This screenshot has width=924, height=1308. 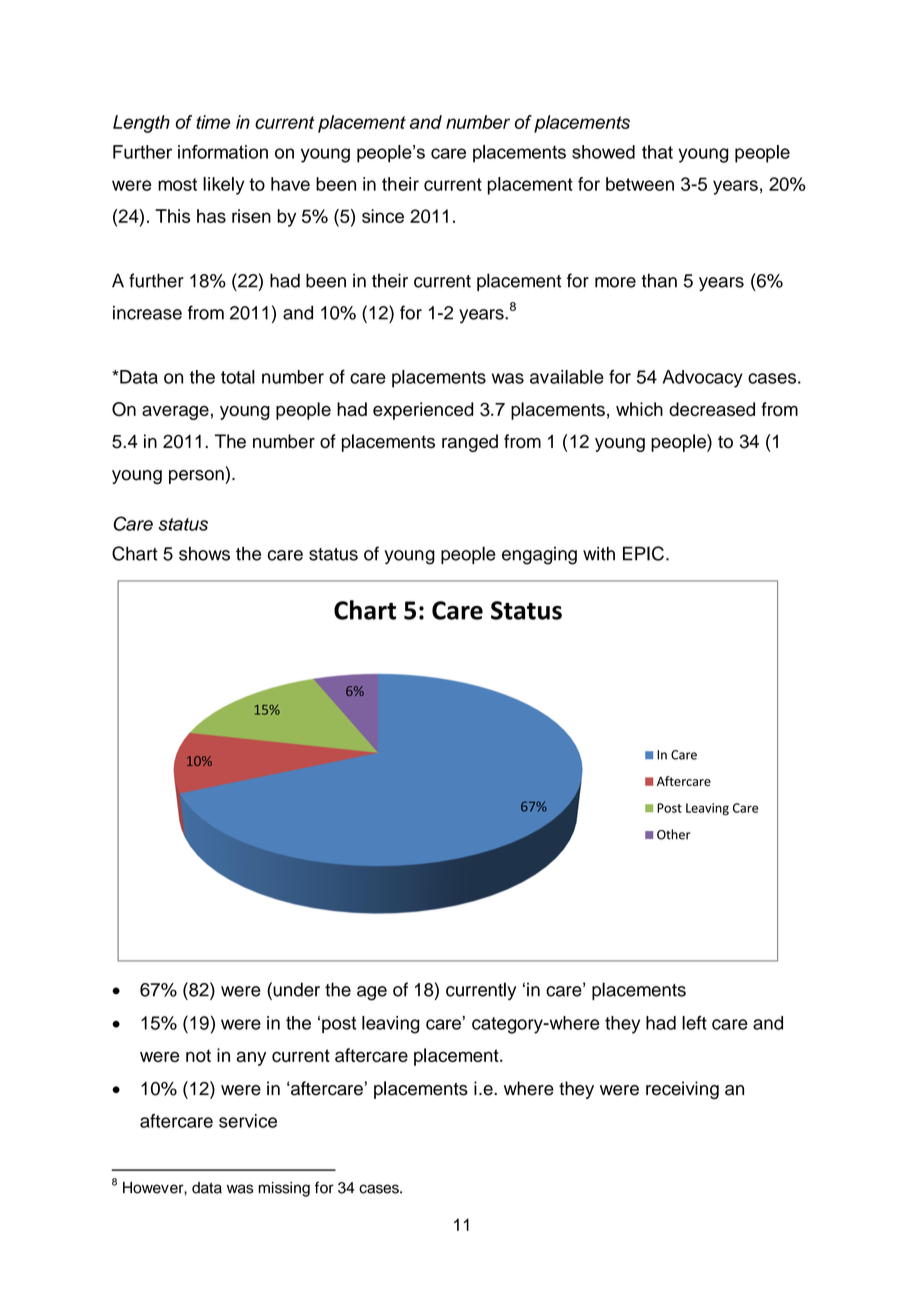 I want to click on that, so click(x=657, y=152).
